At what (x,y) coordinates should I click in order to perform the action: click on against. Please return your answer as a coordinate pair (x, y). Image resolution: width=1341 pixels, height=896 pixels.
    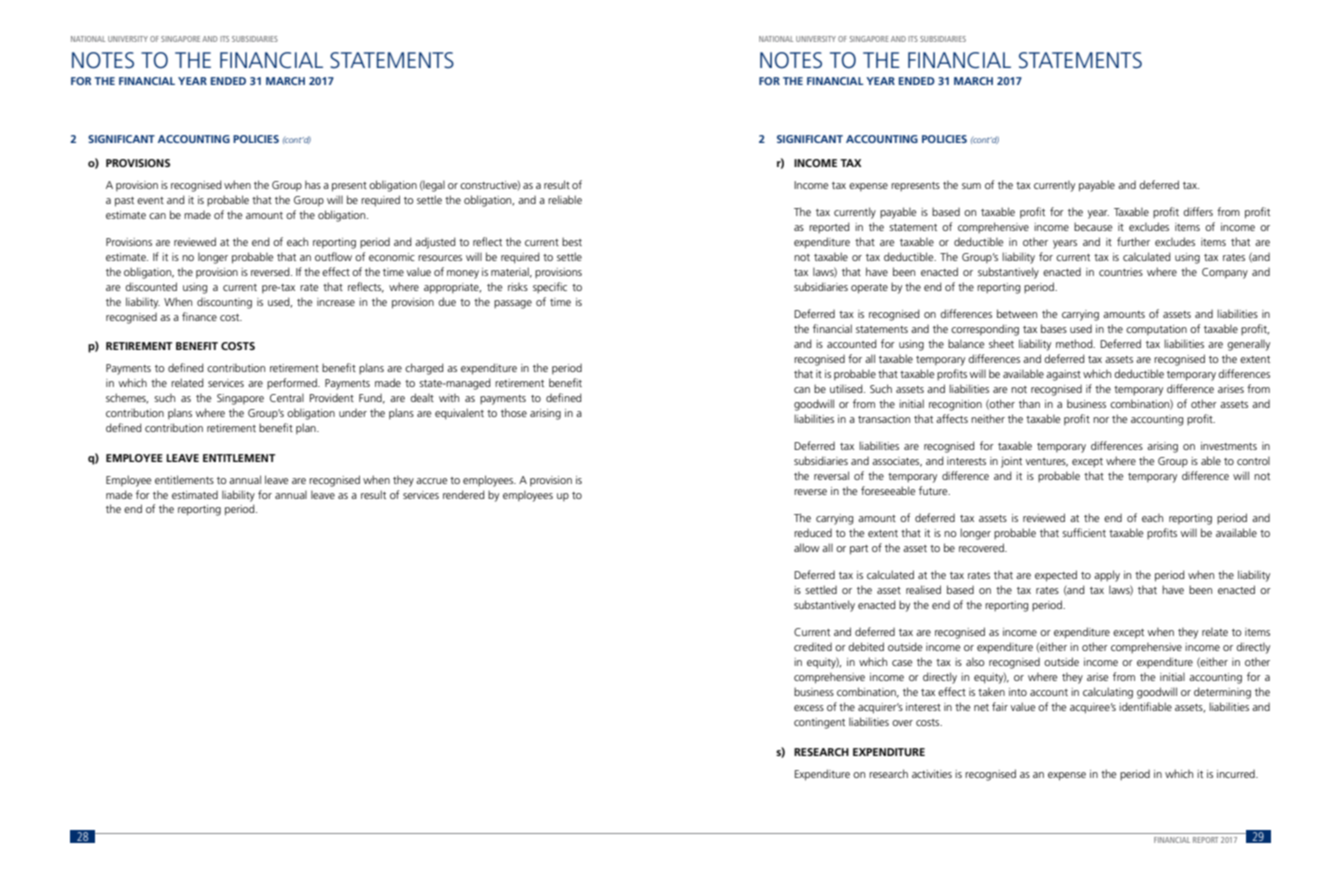
    Looking at the image, I should click on (1063, 375).
